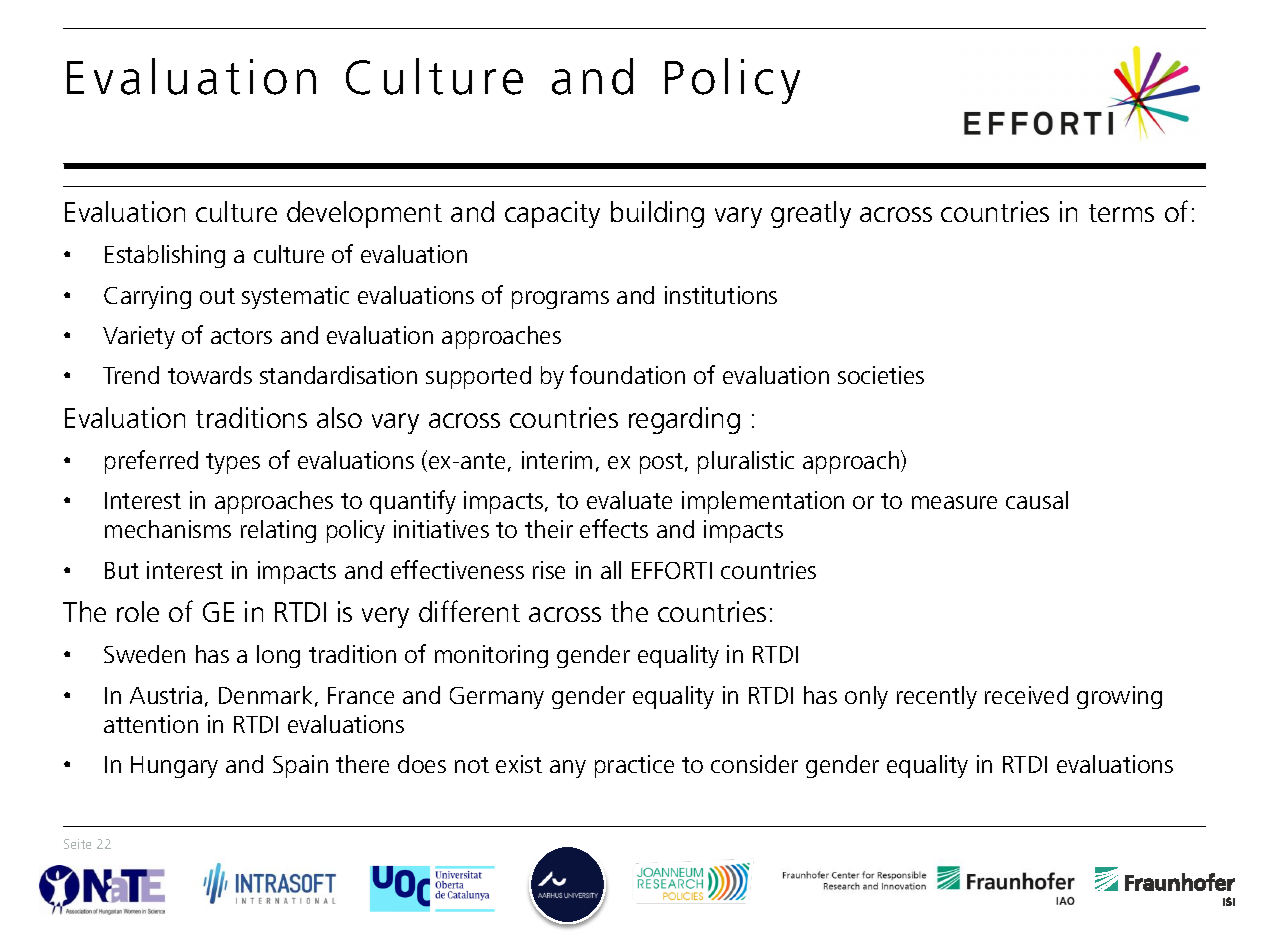 This document has height=952, width=1270. Describe the element at coordinates (552, 214) in the document. I see `capacity` at that location.
